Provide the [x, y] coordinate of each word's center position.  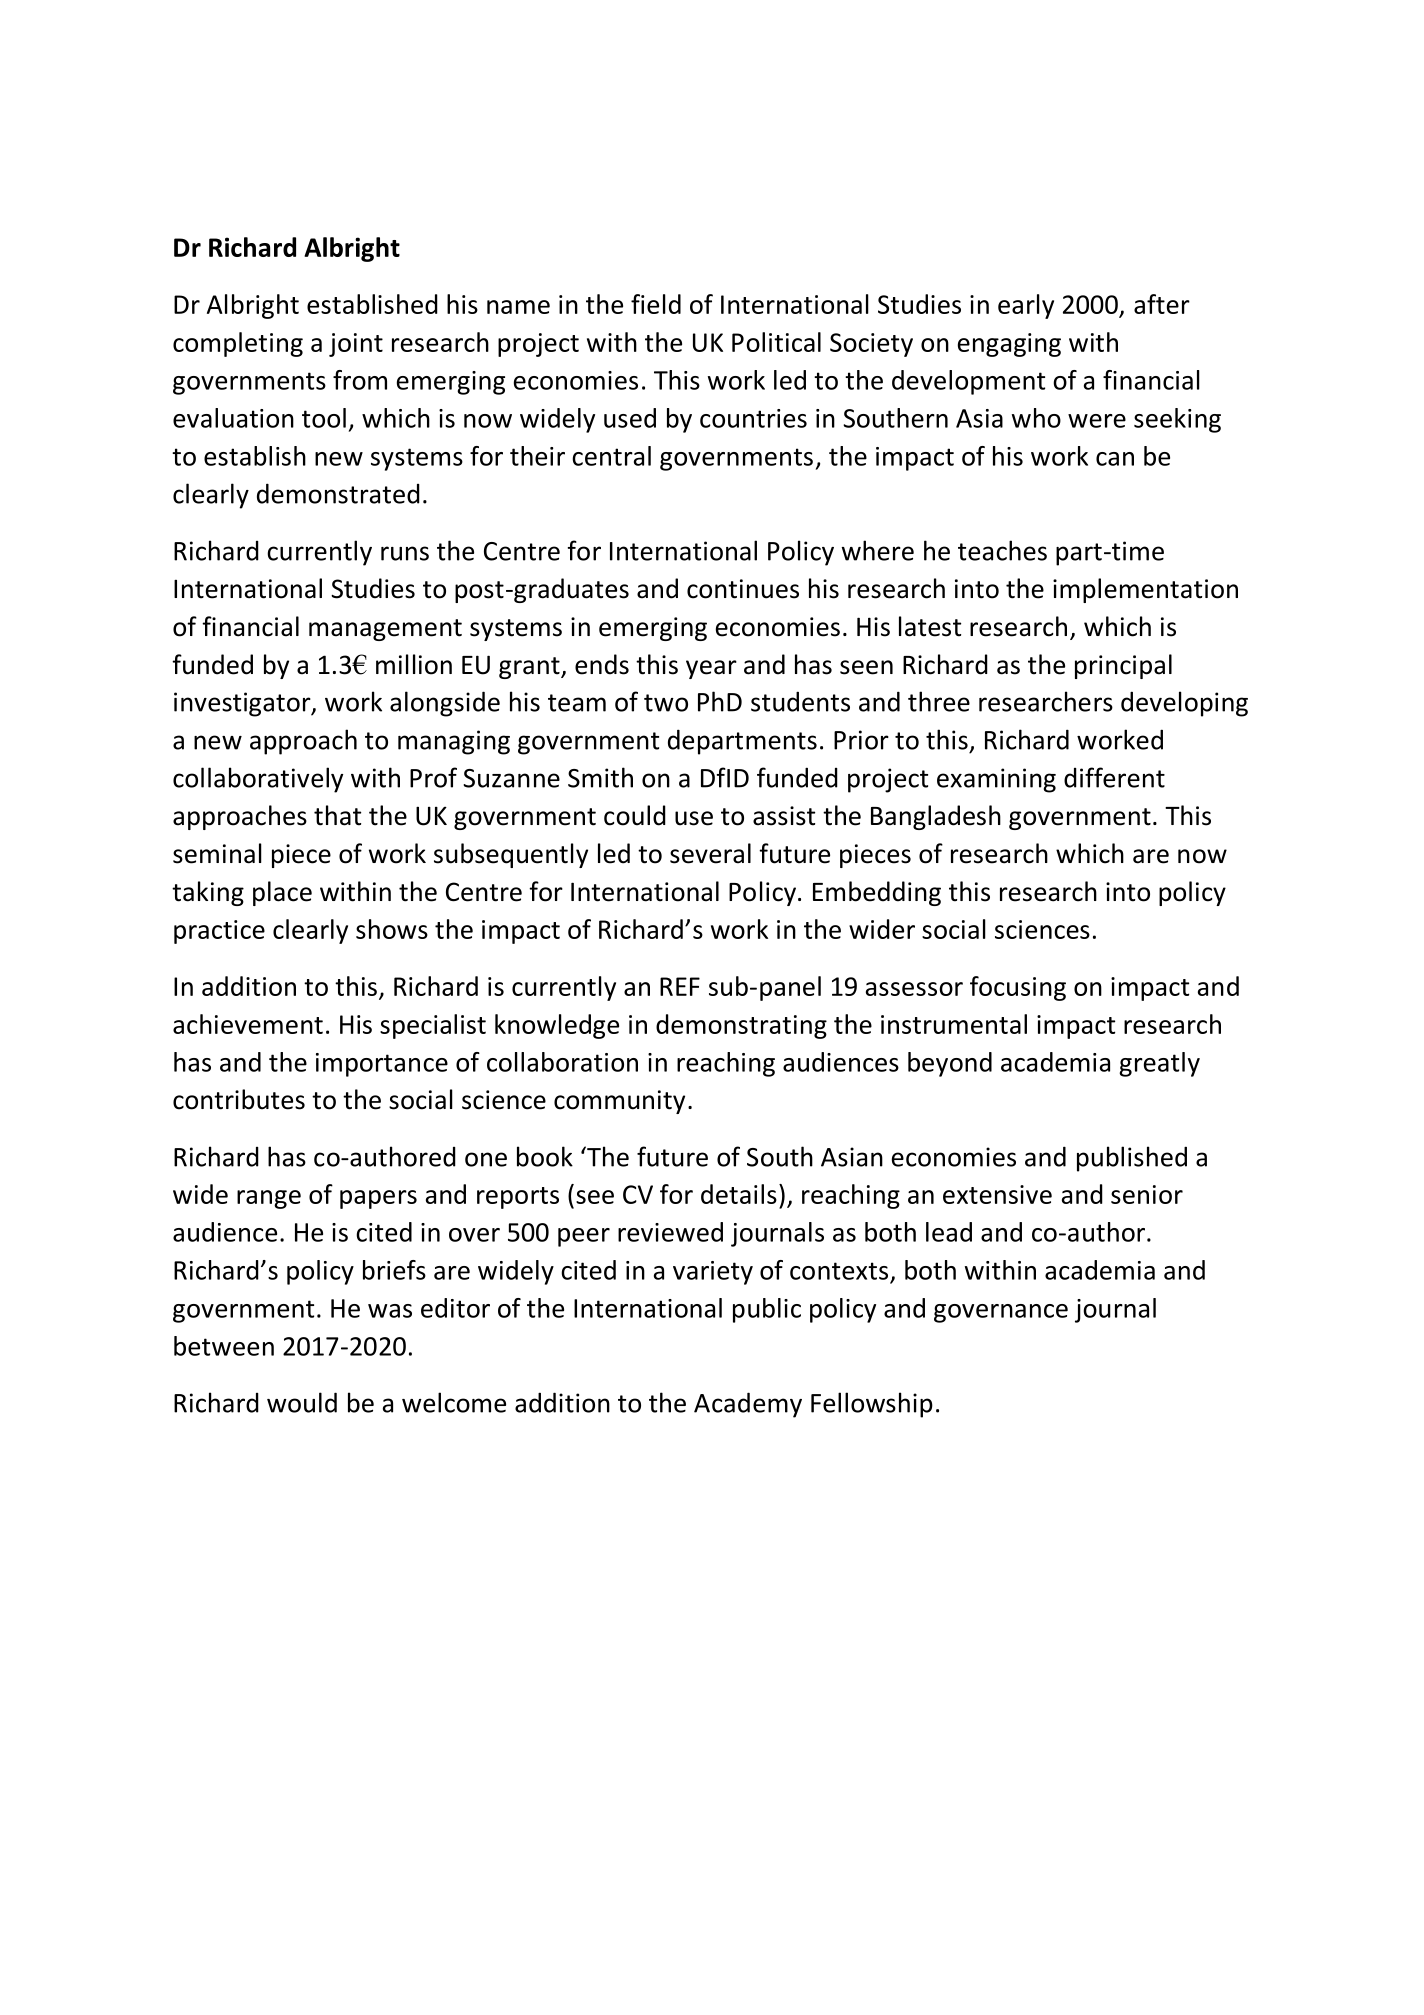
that [337, 815]
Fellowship [872, 1405]
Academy [748, 1405]
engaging [1009, 345]
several [710, 853]
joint [356, 345]
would [302, 1402]
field [656, 304]
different [1114, 777]
